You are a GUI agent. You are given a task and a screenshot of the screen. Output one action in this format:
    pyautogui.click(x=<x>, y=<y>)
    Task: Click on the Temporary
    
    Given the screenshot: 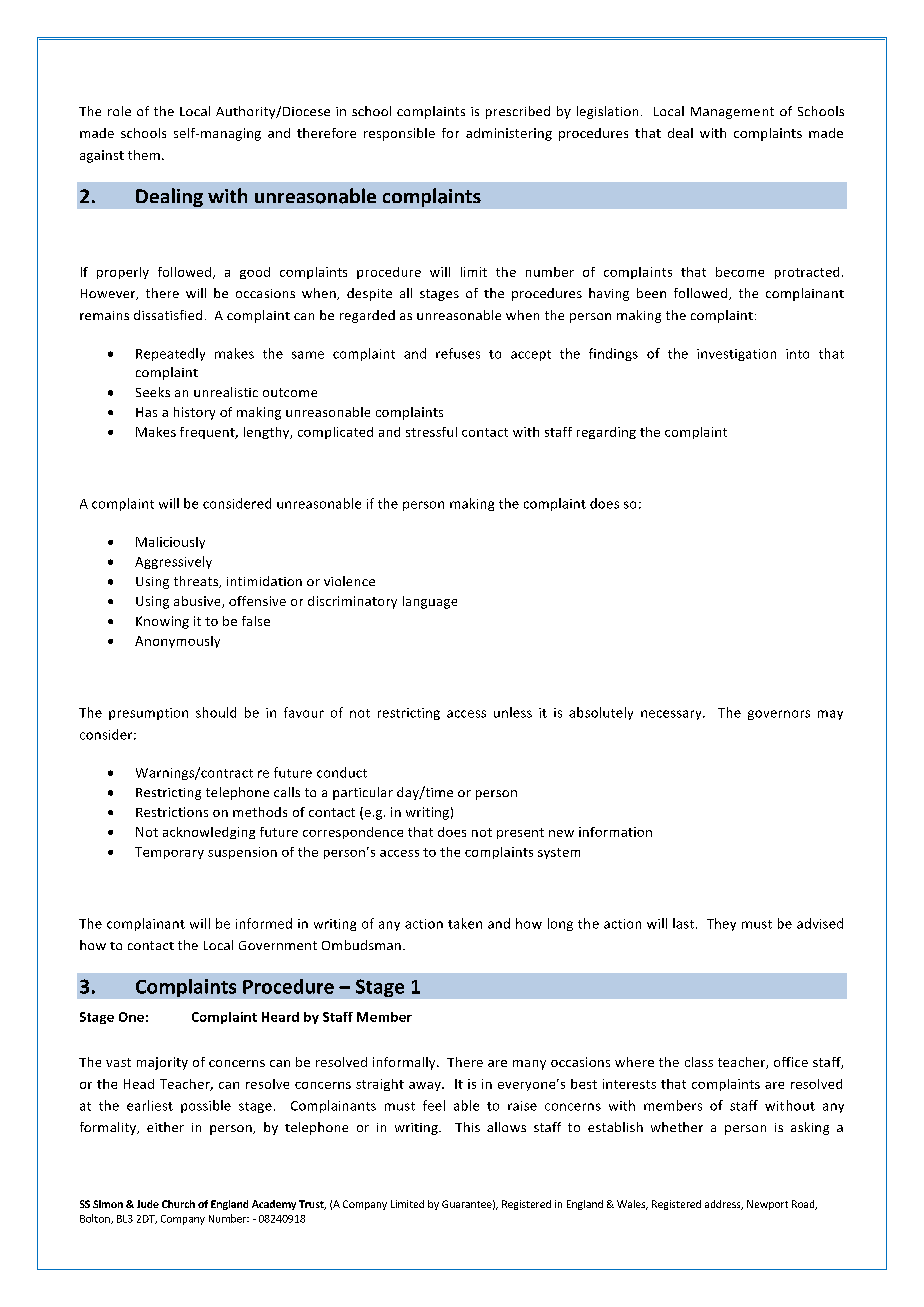 What is the action you would take?
    pyautogui.click(x=169, y=853)
